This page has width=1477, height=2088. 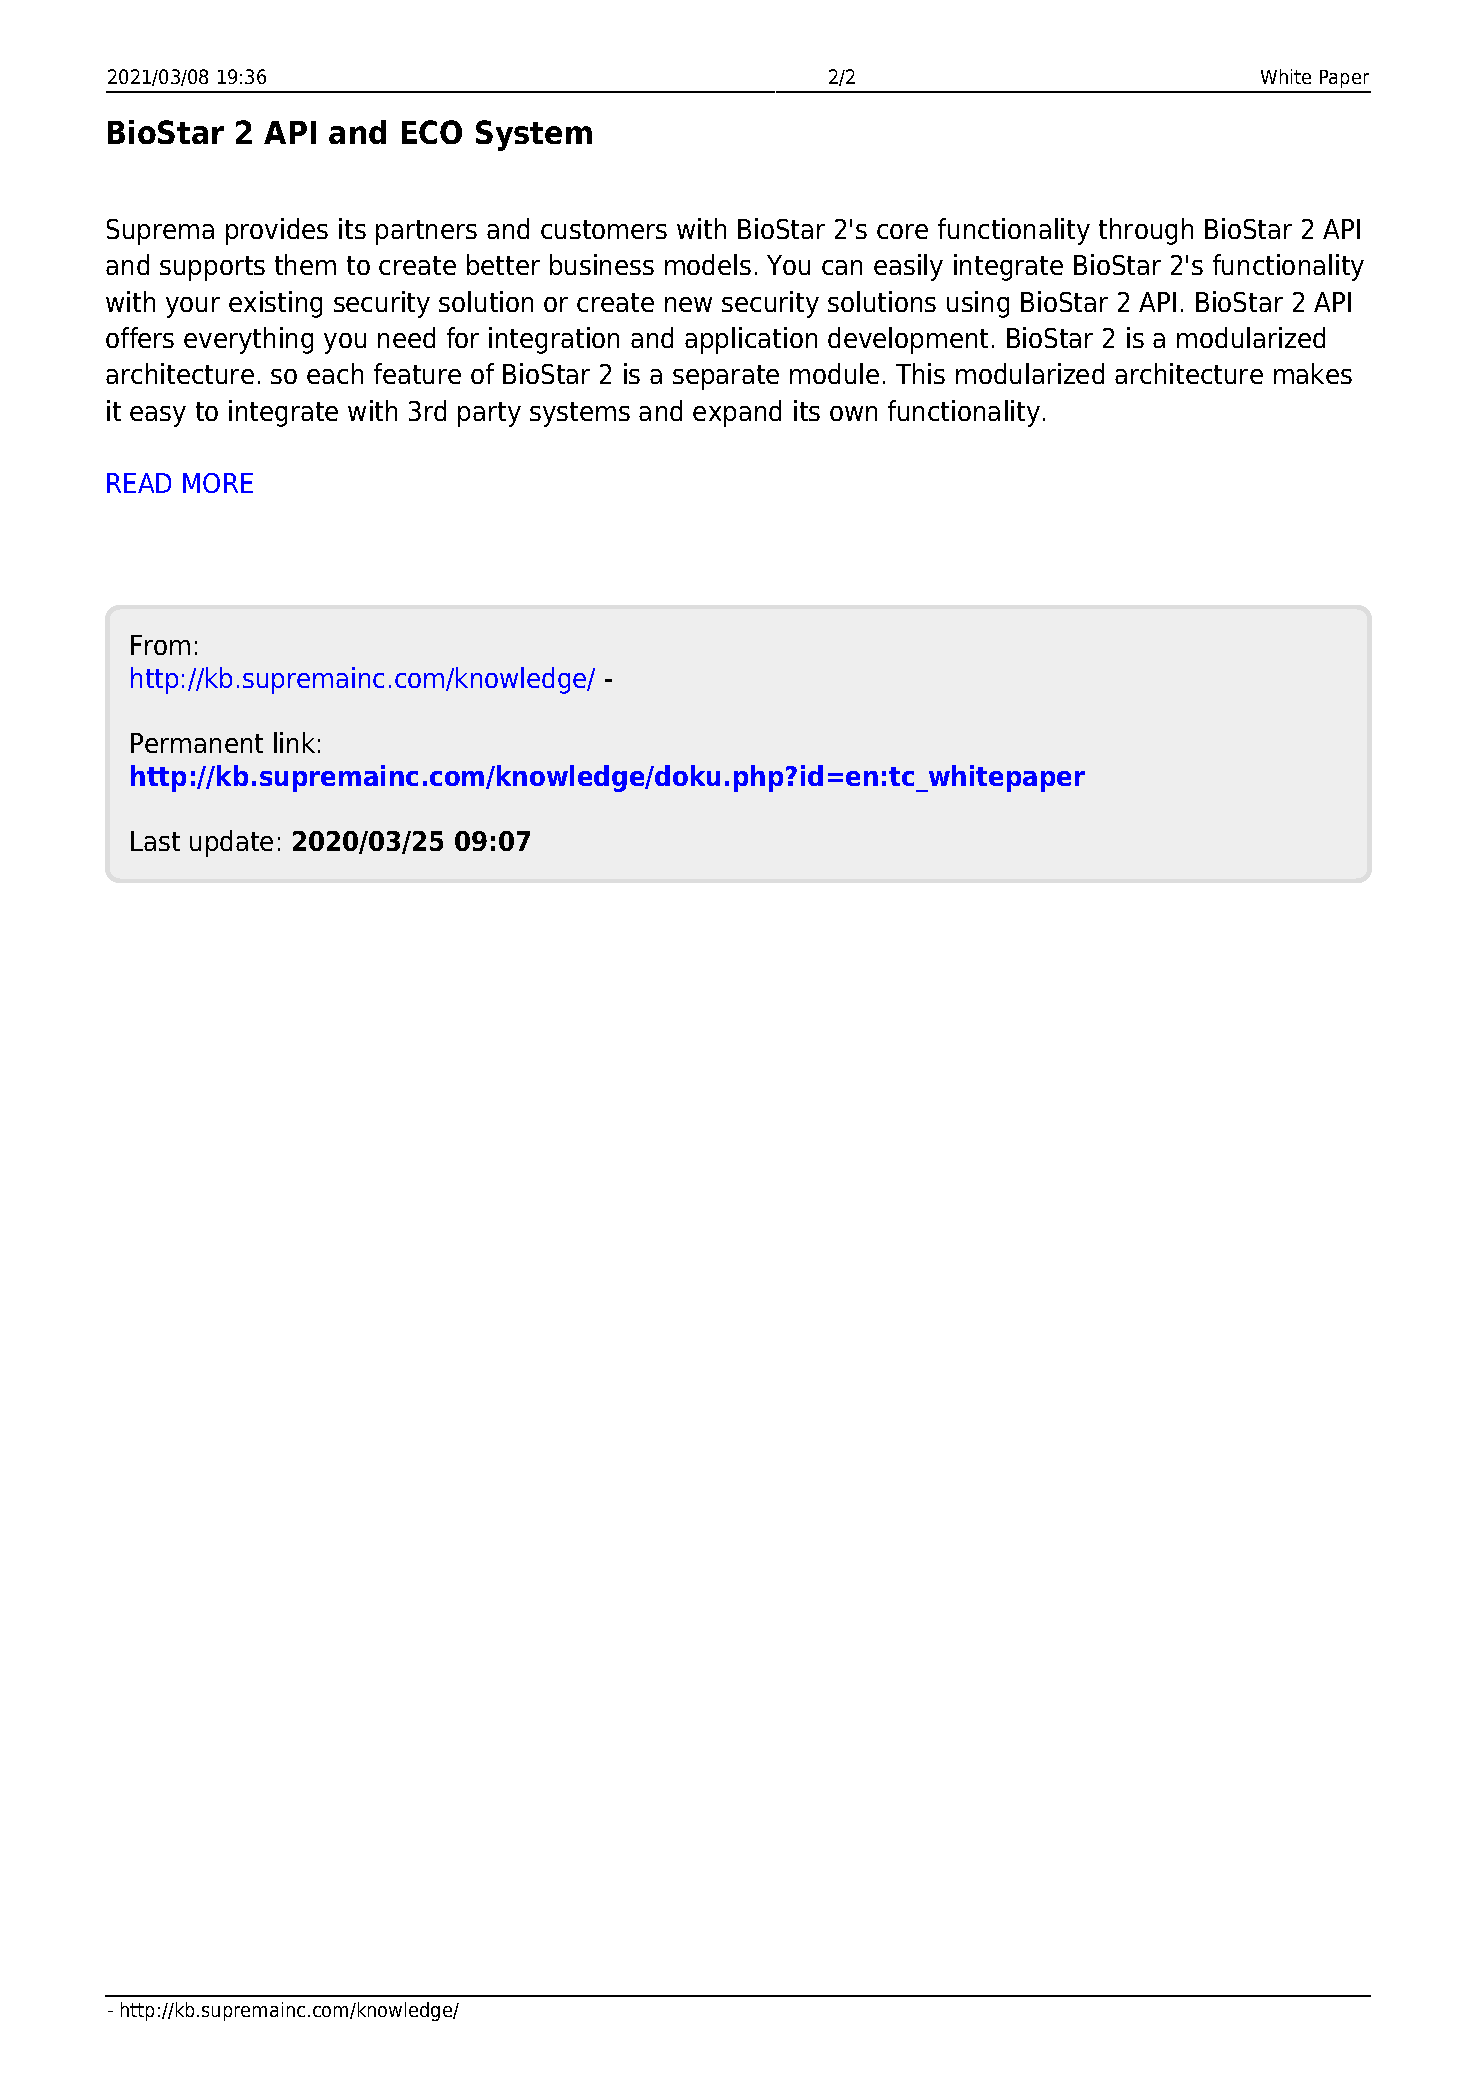 What do you see at coordinates (1313, 373) in the page?
I see `makes` at bounding box center [1313, 373].
